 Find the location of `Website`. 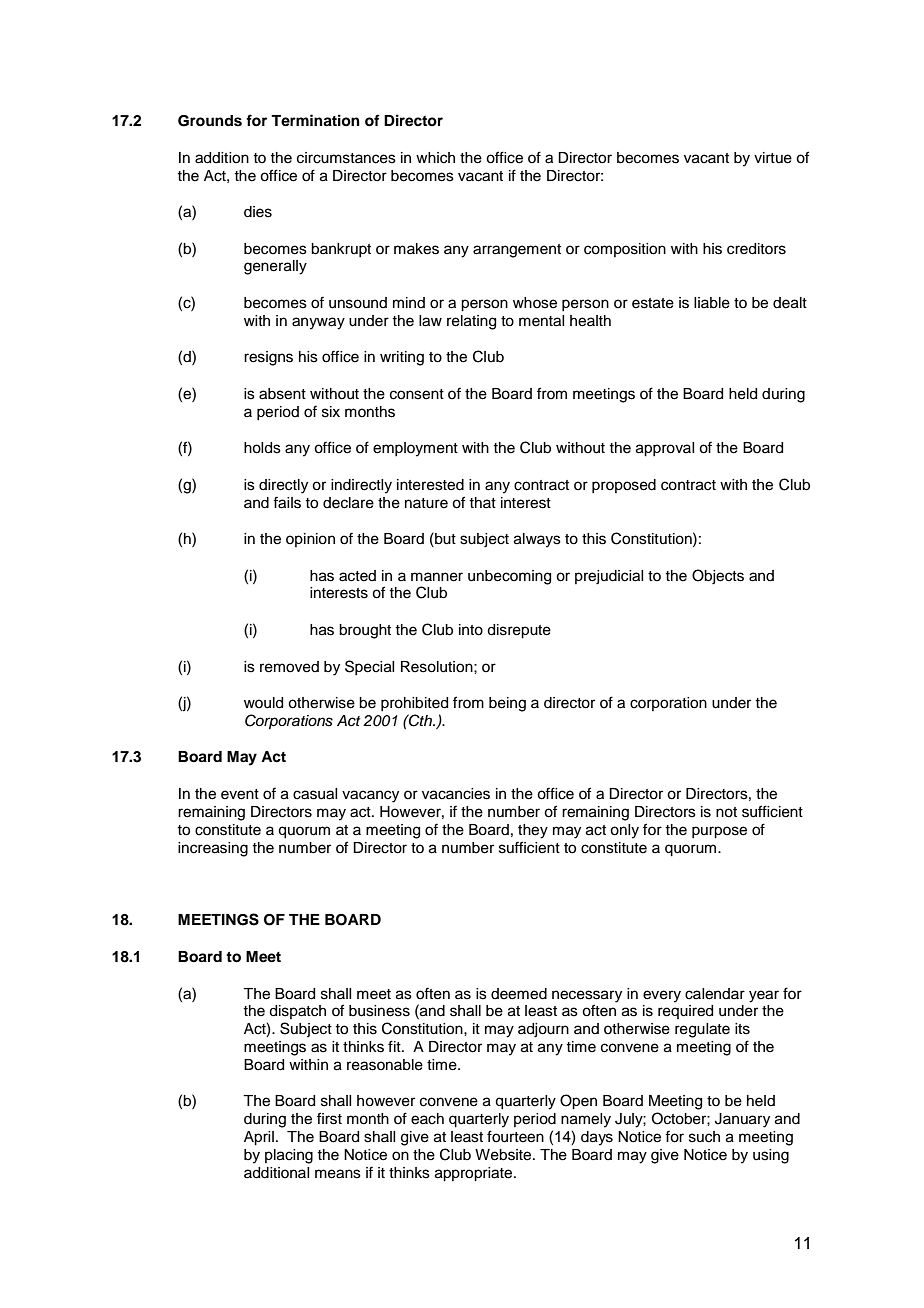

Website is located at coordinates (504, 1155).
